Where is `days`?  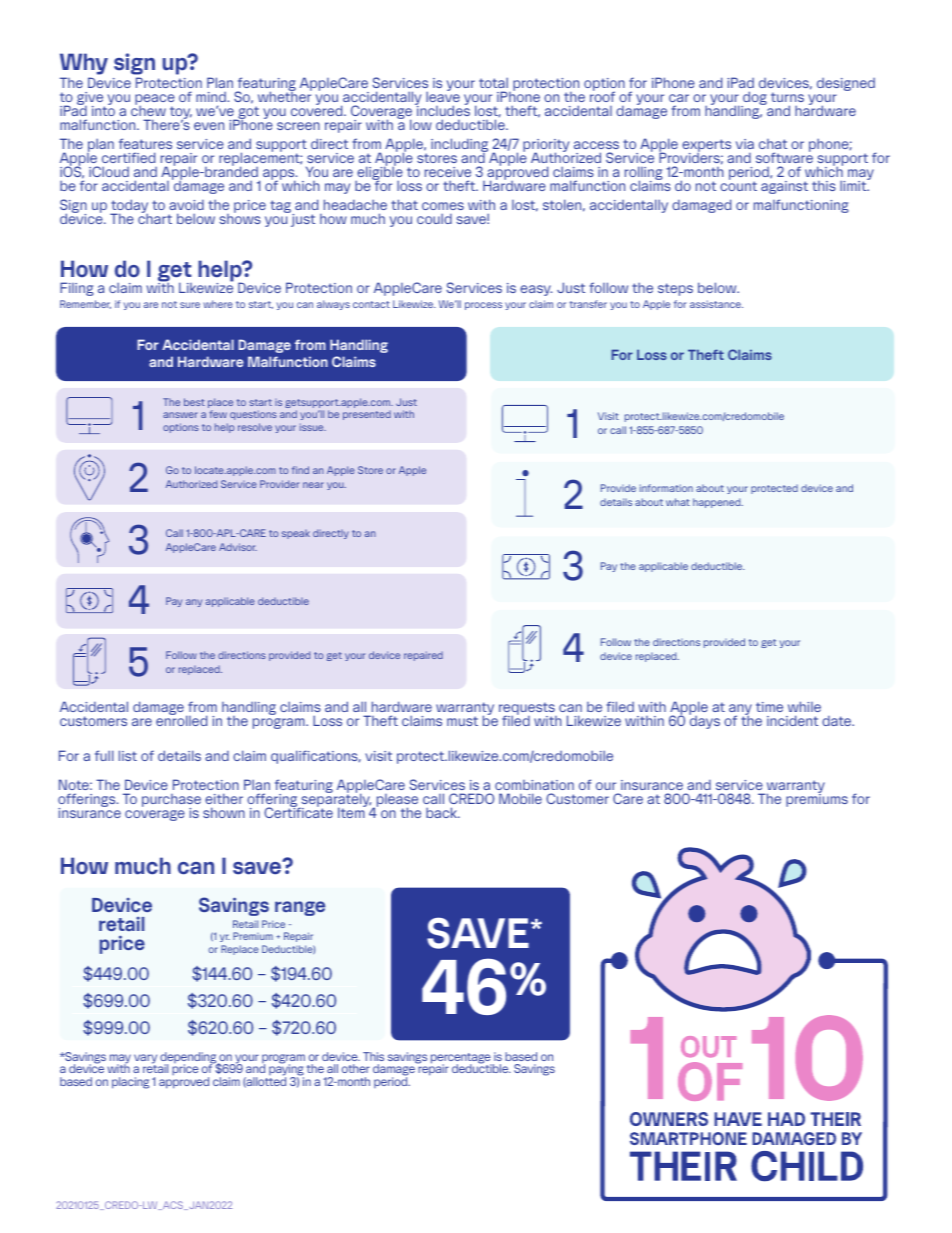
days is located at coordinates (704, 721).
